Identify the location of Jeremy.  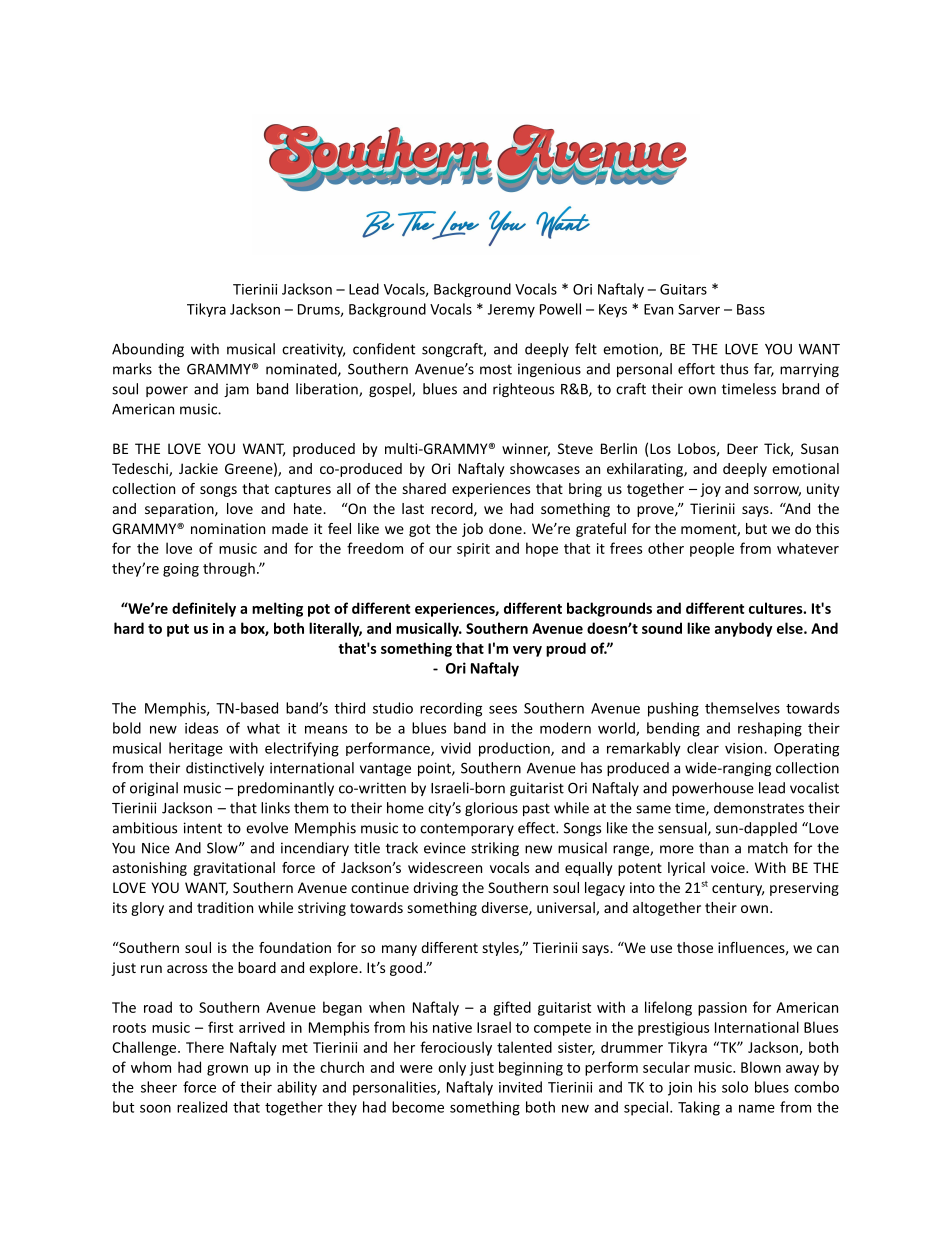
(511, 311).
